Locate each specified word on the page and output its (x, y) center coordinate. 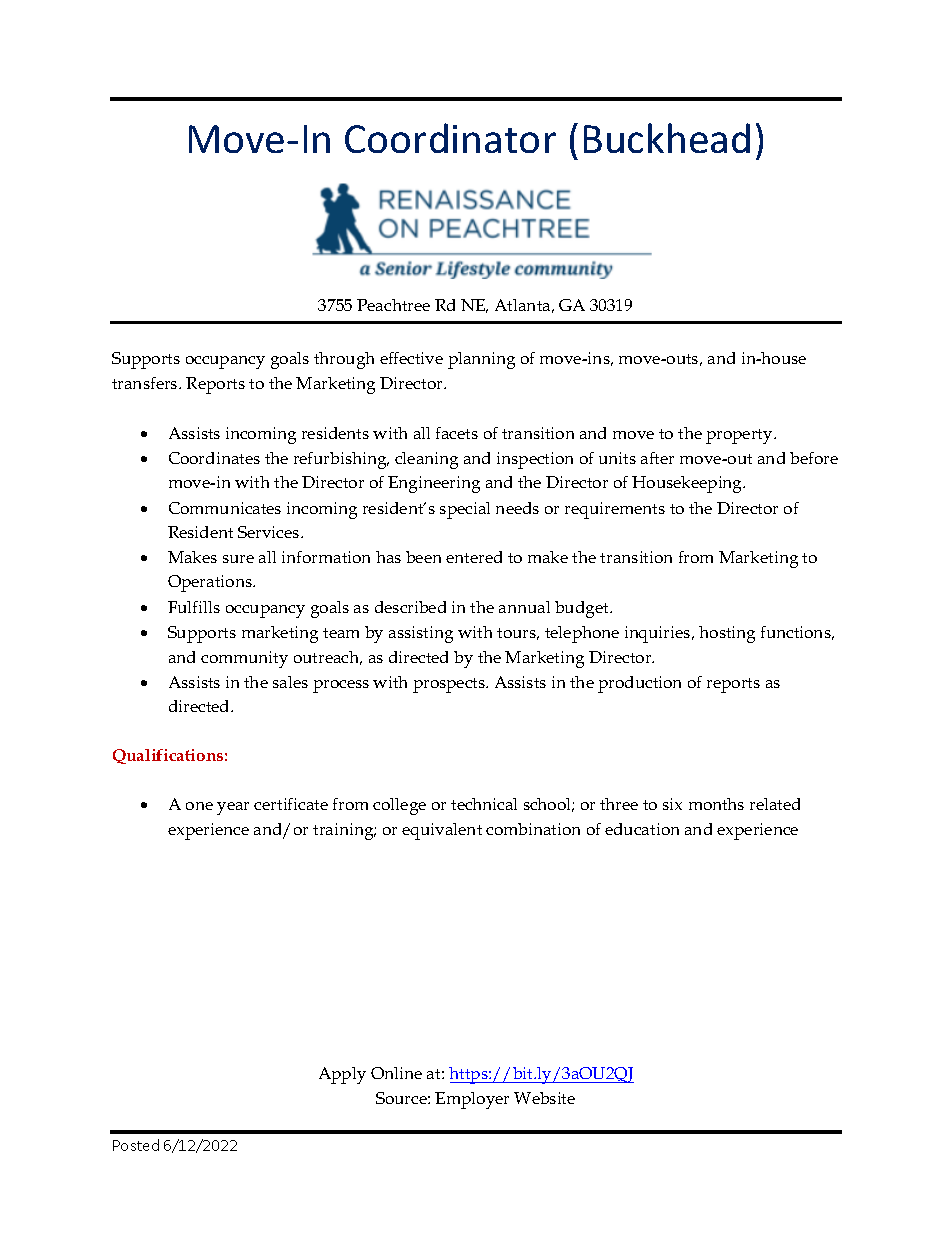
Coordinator (450, 138)
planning (481, 360)
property (740, 436)
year (233, 808)
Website (544, 1098)
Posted (136, 1145)
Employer (472, 1100)
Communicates (225, 508)
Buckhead (667, 138)
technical (484, 804)
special (465, 510)
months (716, 804)
